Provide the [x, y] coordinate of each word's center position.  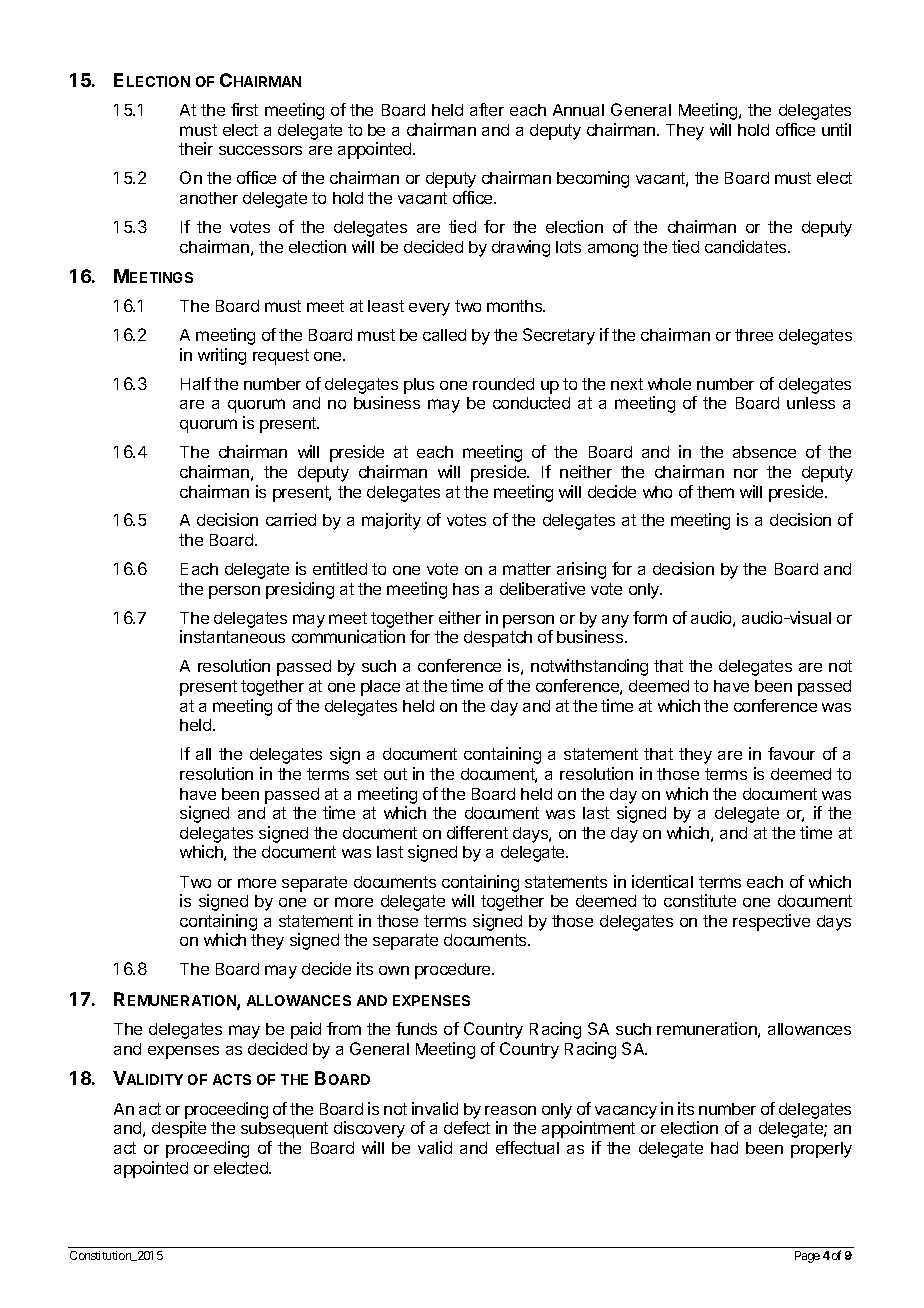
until [836, 129]
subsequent [284, 1130]
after [487, 109]
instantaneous [232, 636]
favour [791, 753]
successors [260, 150]
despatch [498, 639]
